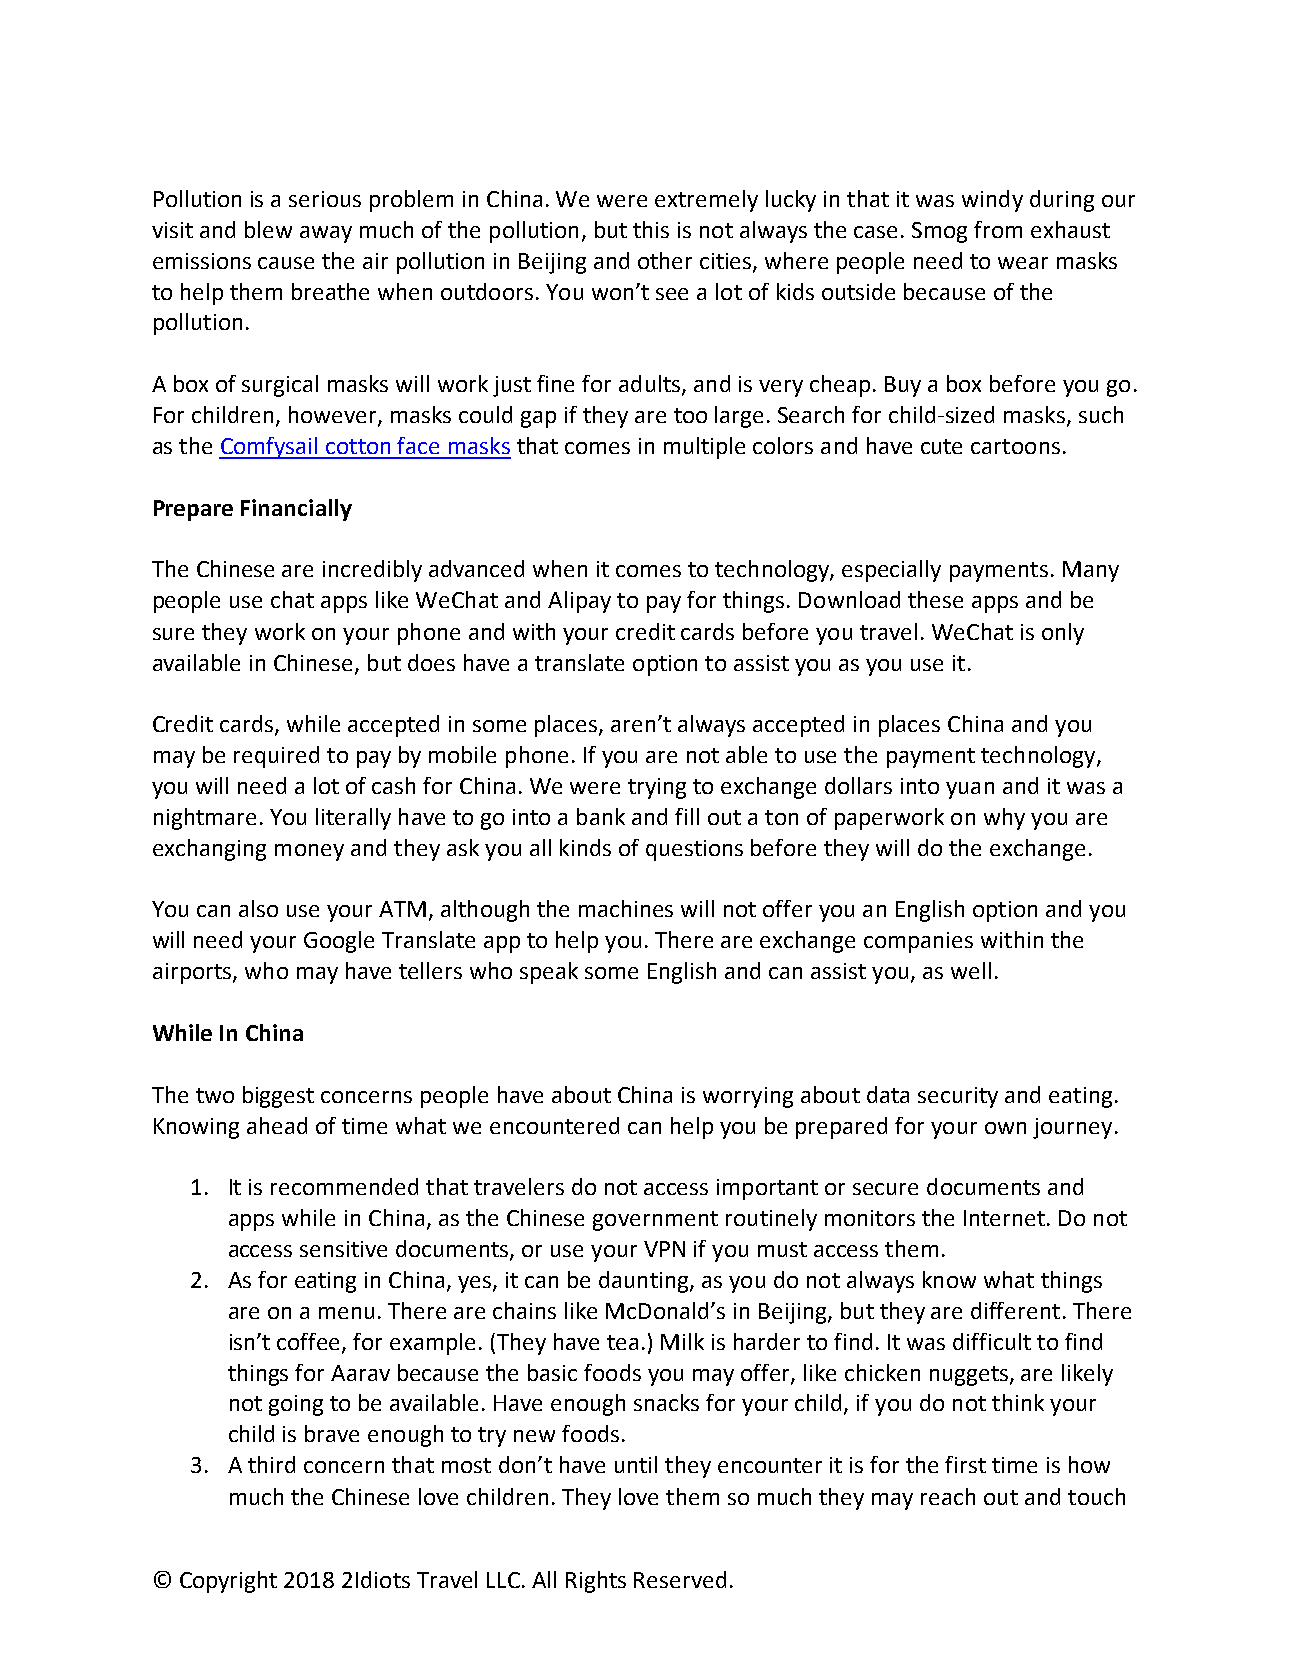  I want to click on machines, so click(626, 908).
